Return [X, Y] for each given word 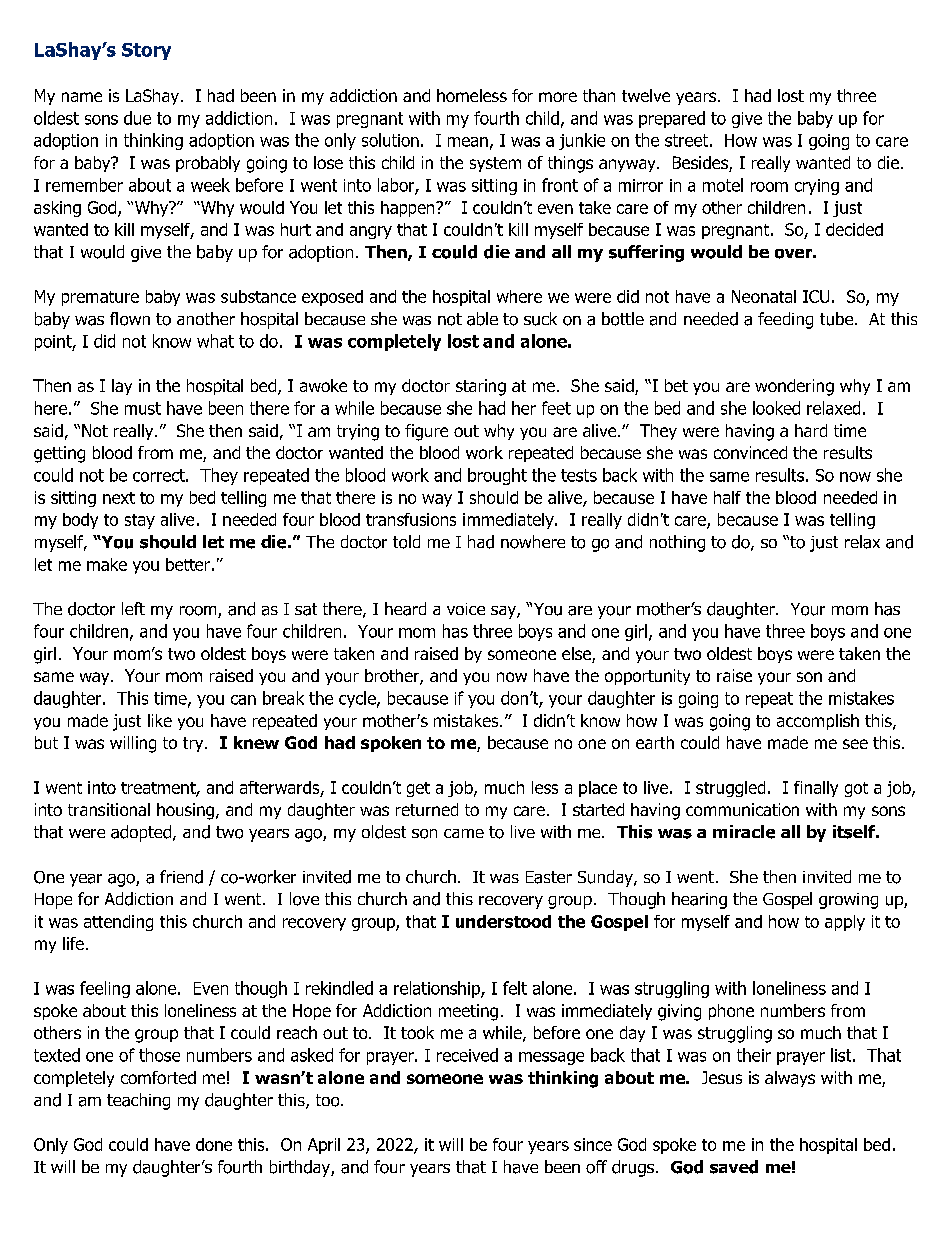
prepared [672, 119]
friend [181, 877]
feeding [785, 320]
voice [466, 609]
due [137, 118]
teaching [138, 1101]
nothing [677, 543]
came [464, 833]
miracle [744, 832]
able [482, 319]
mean [468, 142]
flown [130, 319]
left [133, 608]
